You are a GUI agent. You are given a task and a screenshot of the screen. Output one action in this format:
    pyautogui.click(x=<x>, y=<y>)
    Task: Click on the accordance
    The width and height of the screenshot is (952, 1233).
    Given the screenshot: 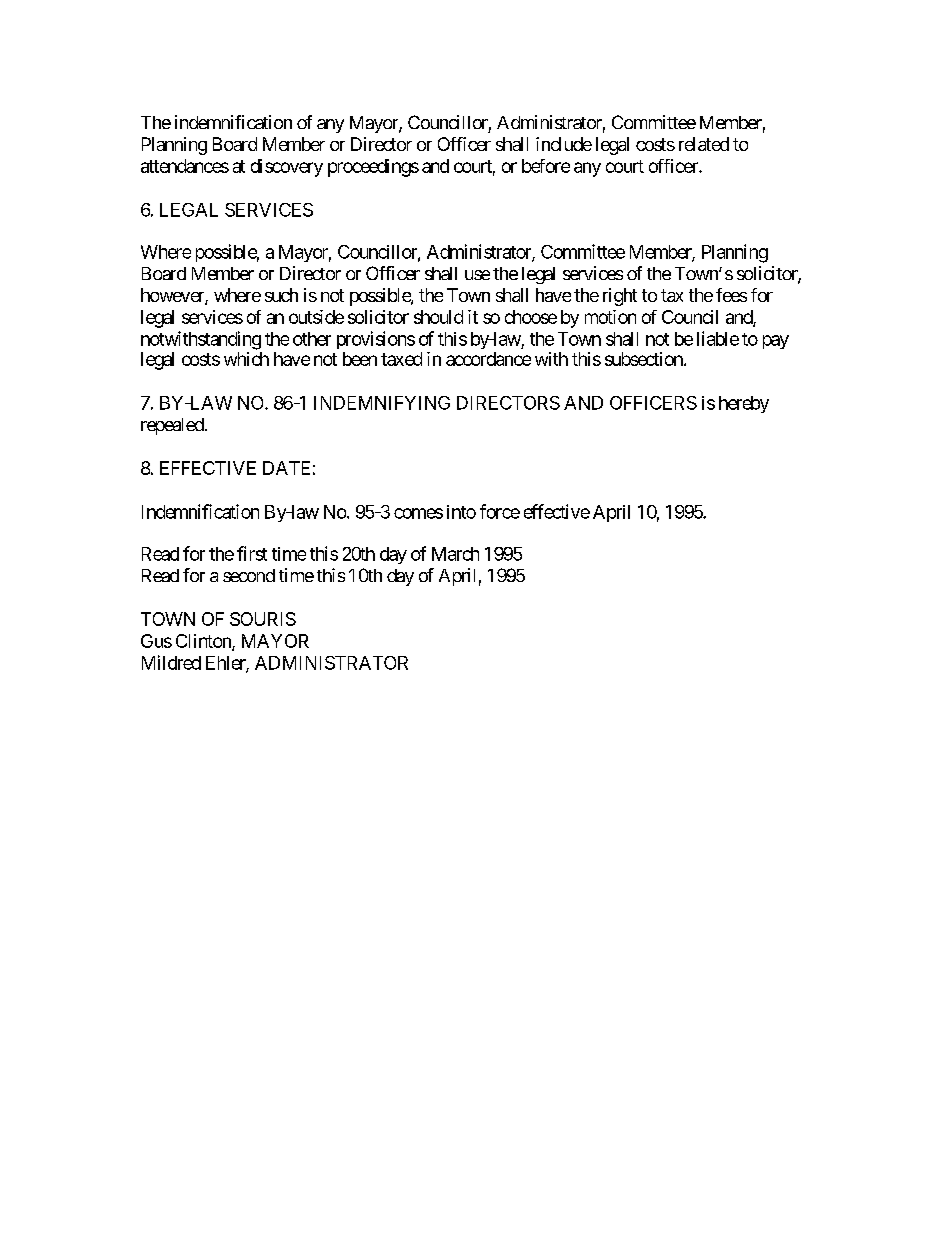 What is the action you would take?
    pyautogui.click(x=488, y=359)
